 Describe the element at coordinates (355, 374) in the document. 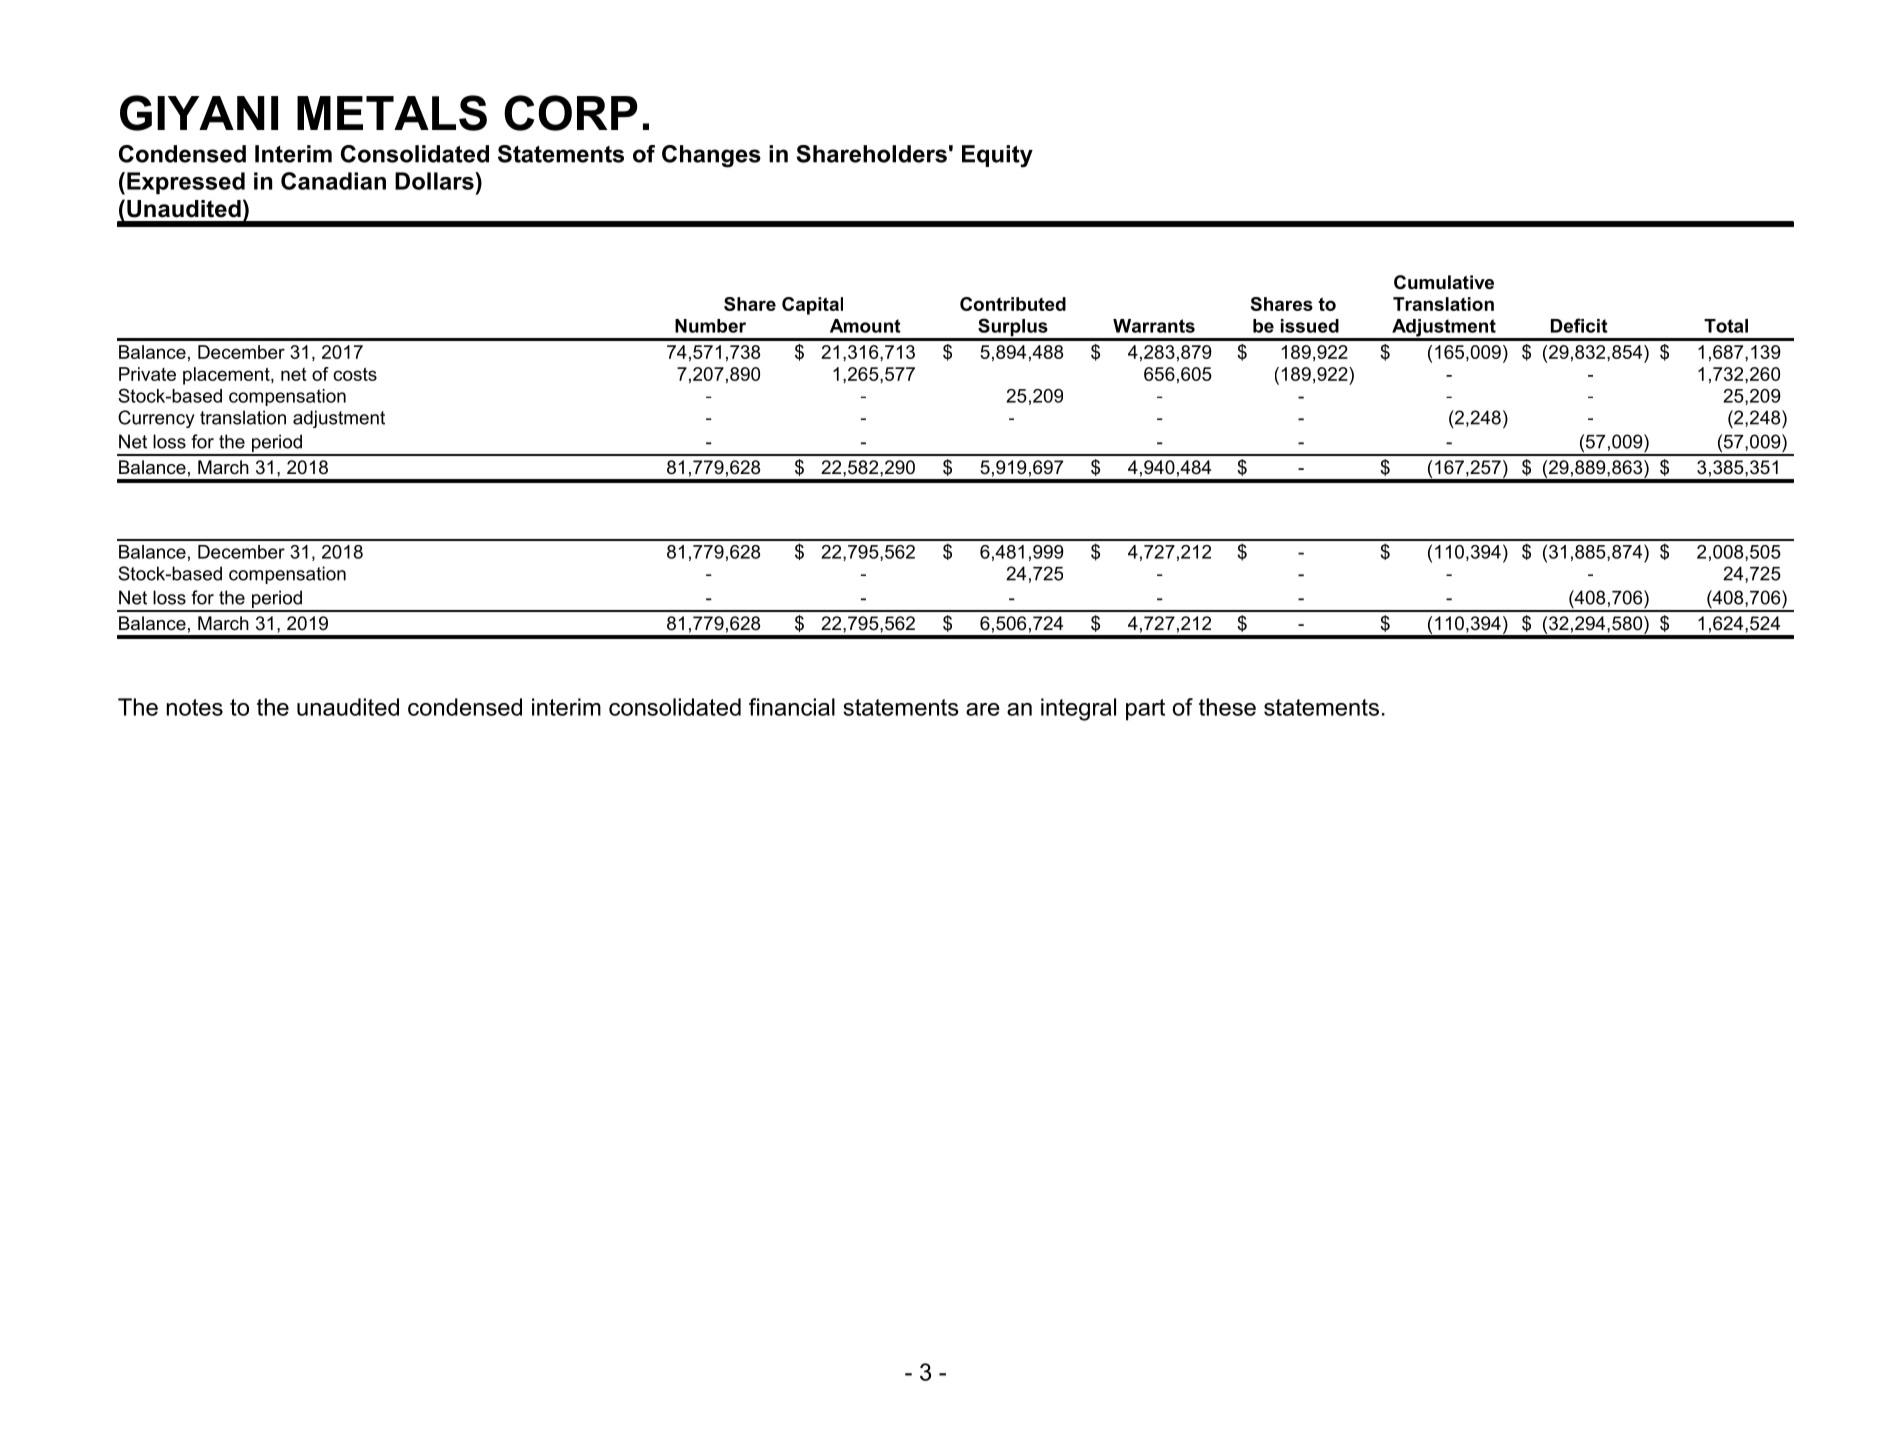

I see `costs` at that location.
